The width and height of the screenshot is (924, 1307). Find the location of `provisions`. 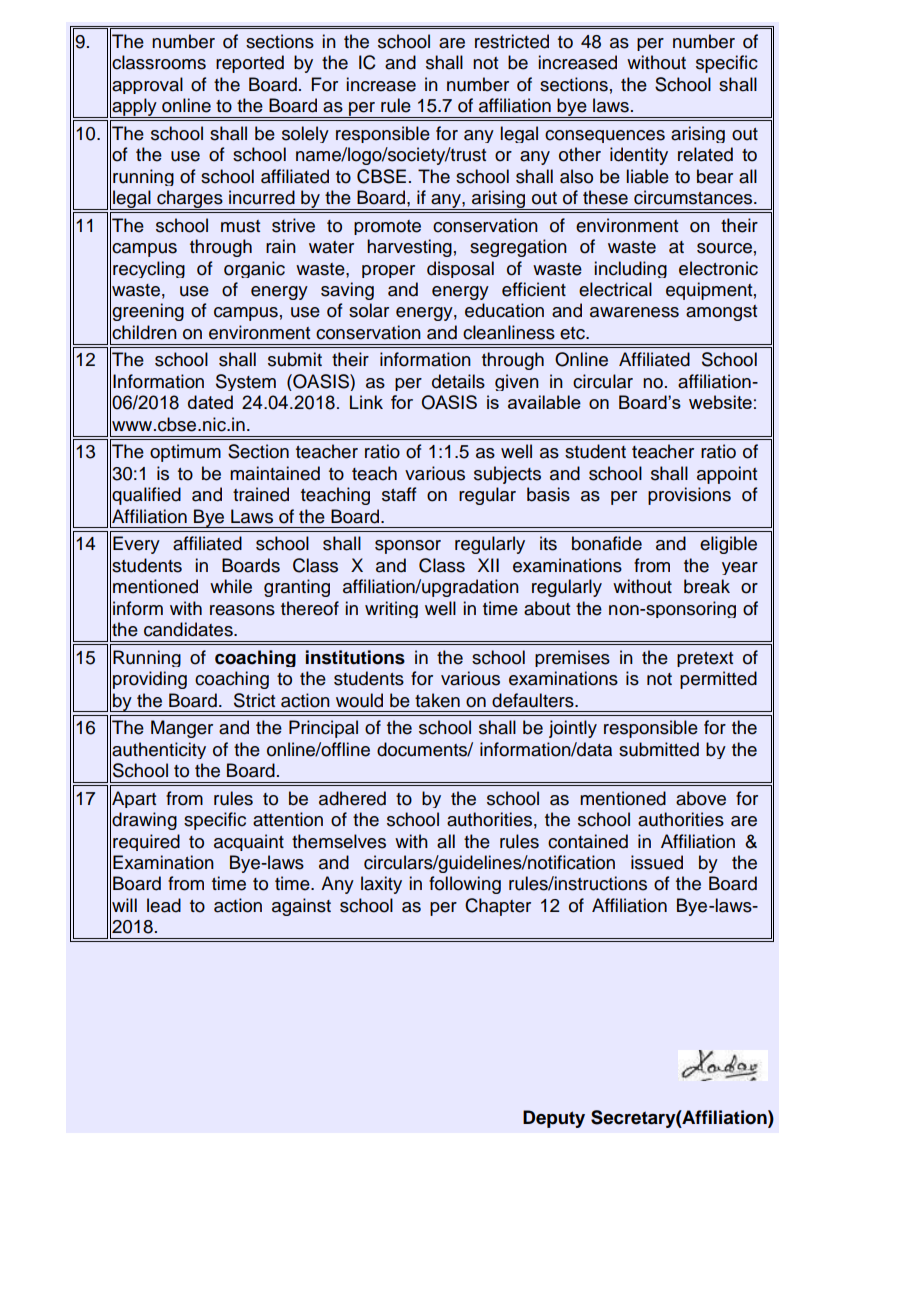

provisions is located at coordinates (689, 496).
